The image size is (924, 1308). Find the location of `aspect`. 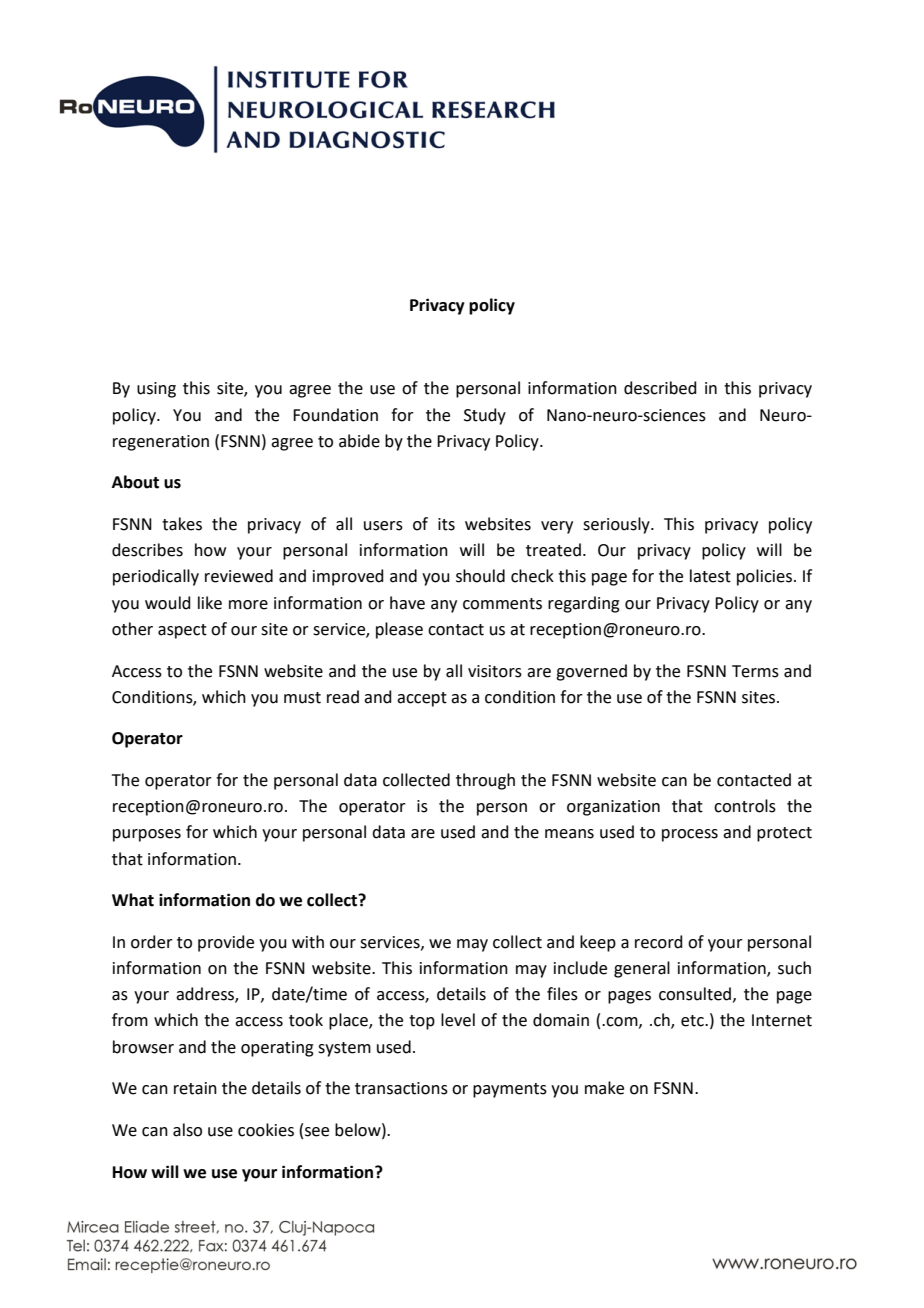

aspect is located at coordinates (182, 631).
